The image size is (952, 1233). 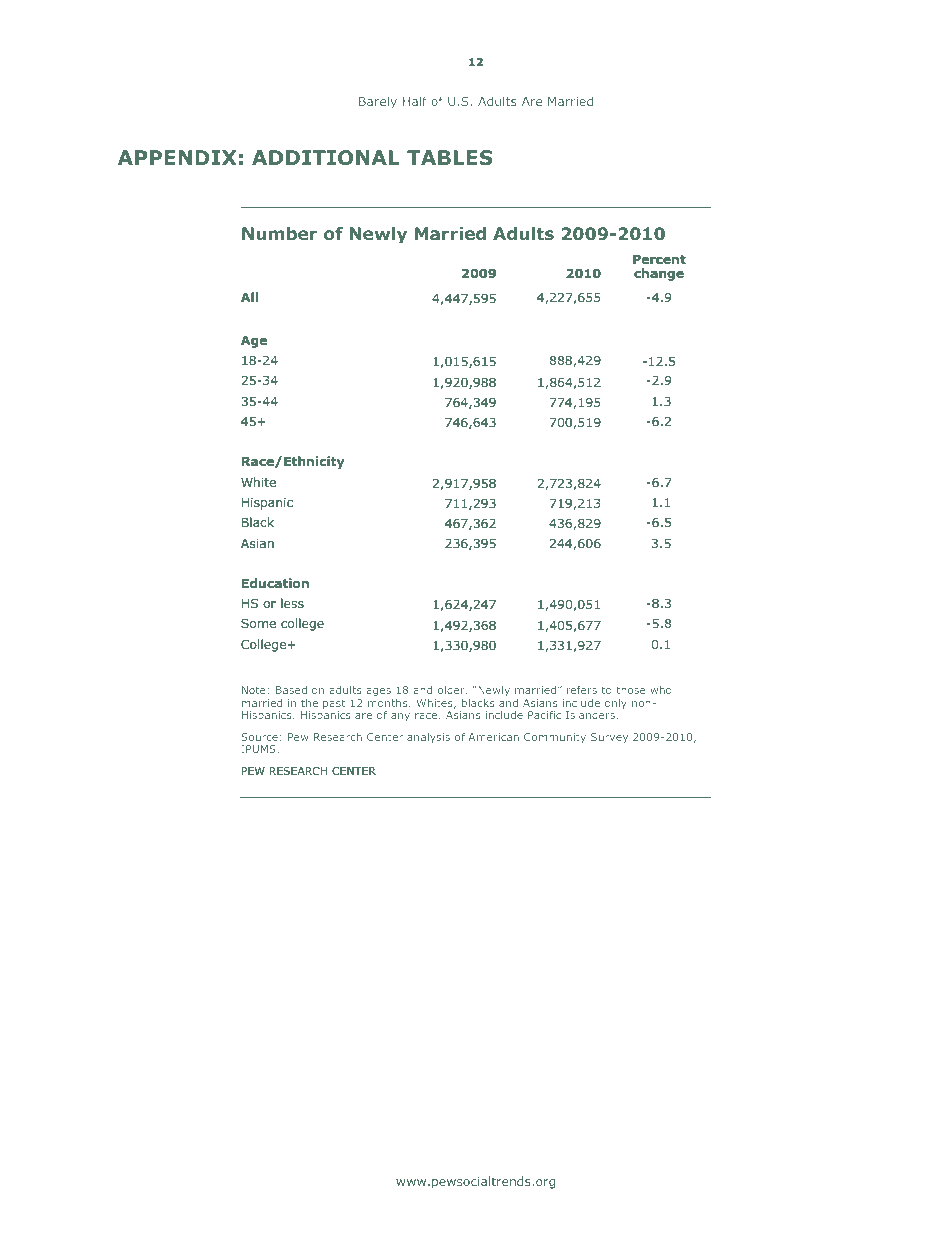 I want to click on any, so click(x=400, y=717).
